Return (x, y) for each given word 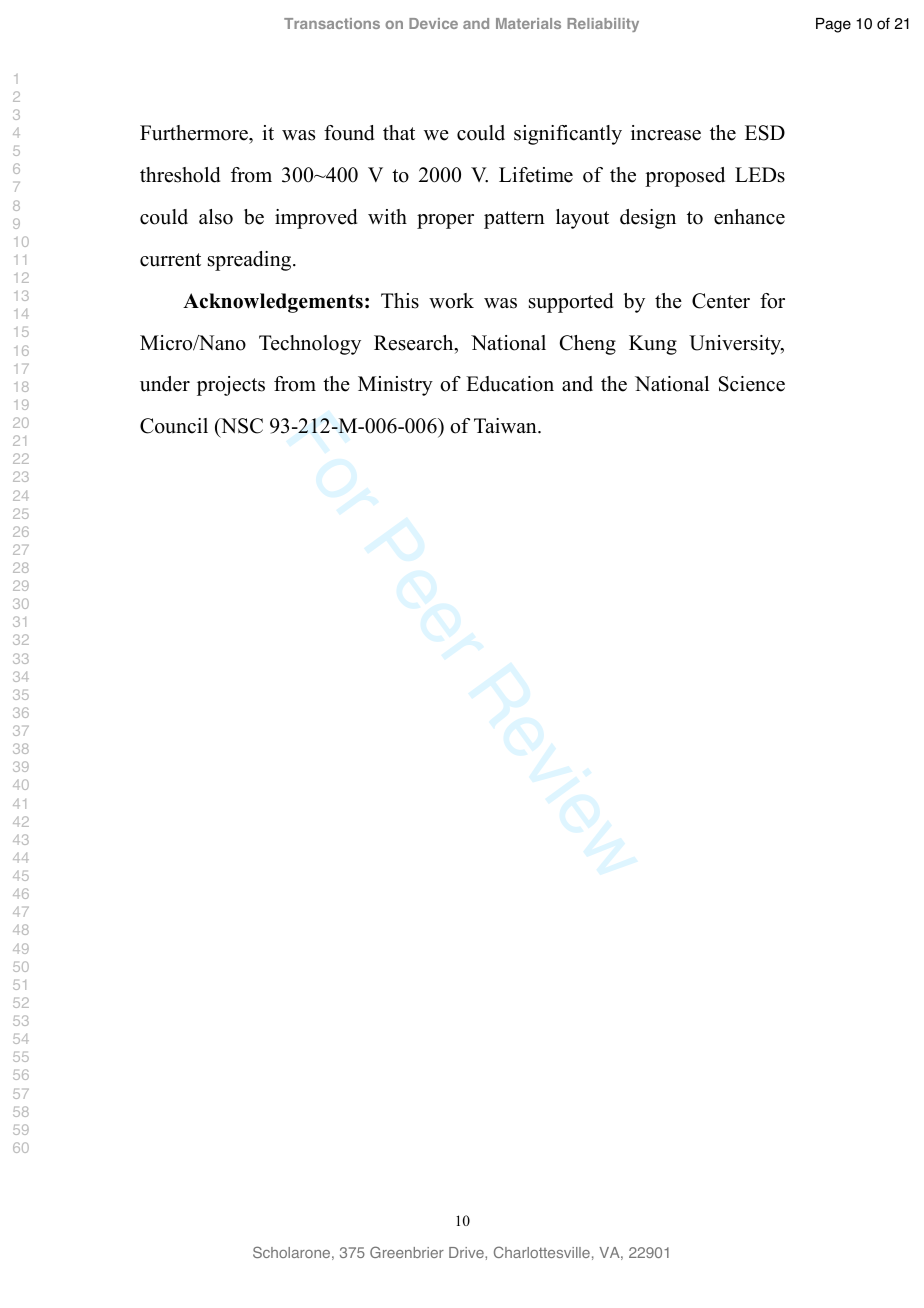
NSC (241, 427)
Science (752, 384)
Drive (467, 1252)
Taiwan (506, 425)
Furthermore (195, 133)
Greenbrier (407, 1252)
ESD (765, 133)
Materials (528, 23)
